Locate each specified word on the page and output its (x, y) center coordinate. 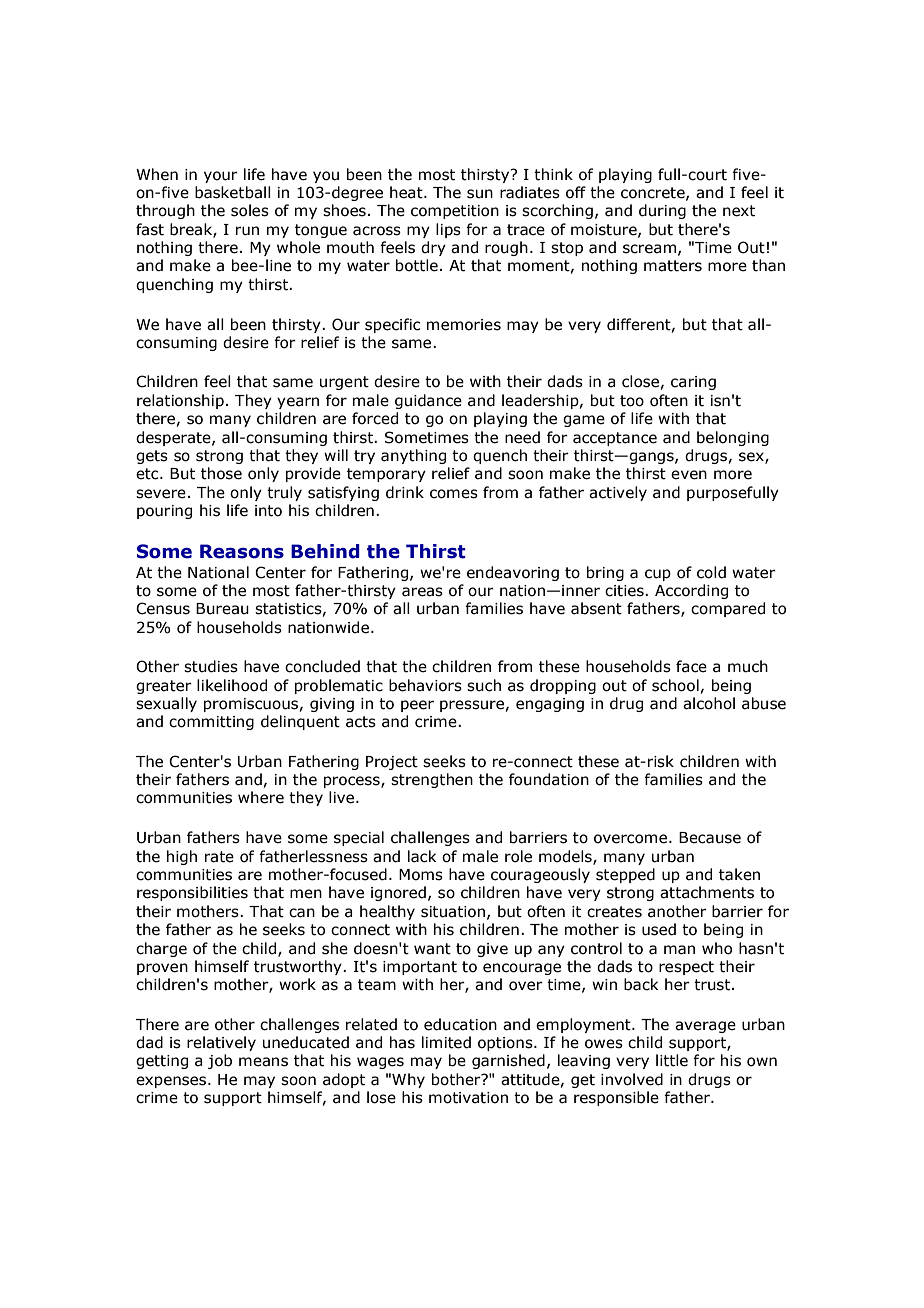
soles (250, 210)
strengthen (432, 780)
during (662, 211)
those (221, 473)
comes (454, 494)
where (261, 797)
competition (455, 212)
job (220, 1061)
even (689, 475)
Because (710, 838)
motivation (468, 1098)
